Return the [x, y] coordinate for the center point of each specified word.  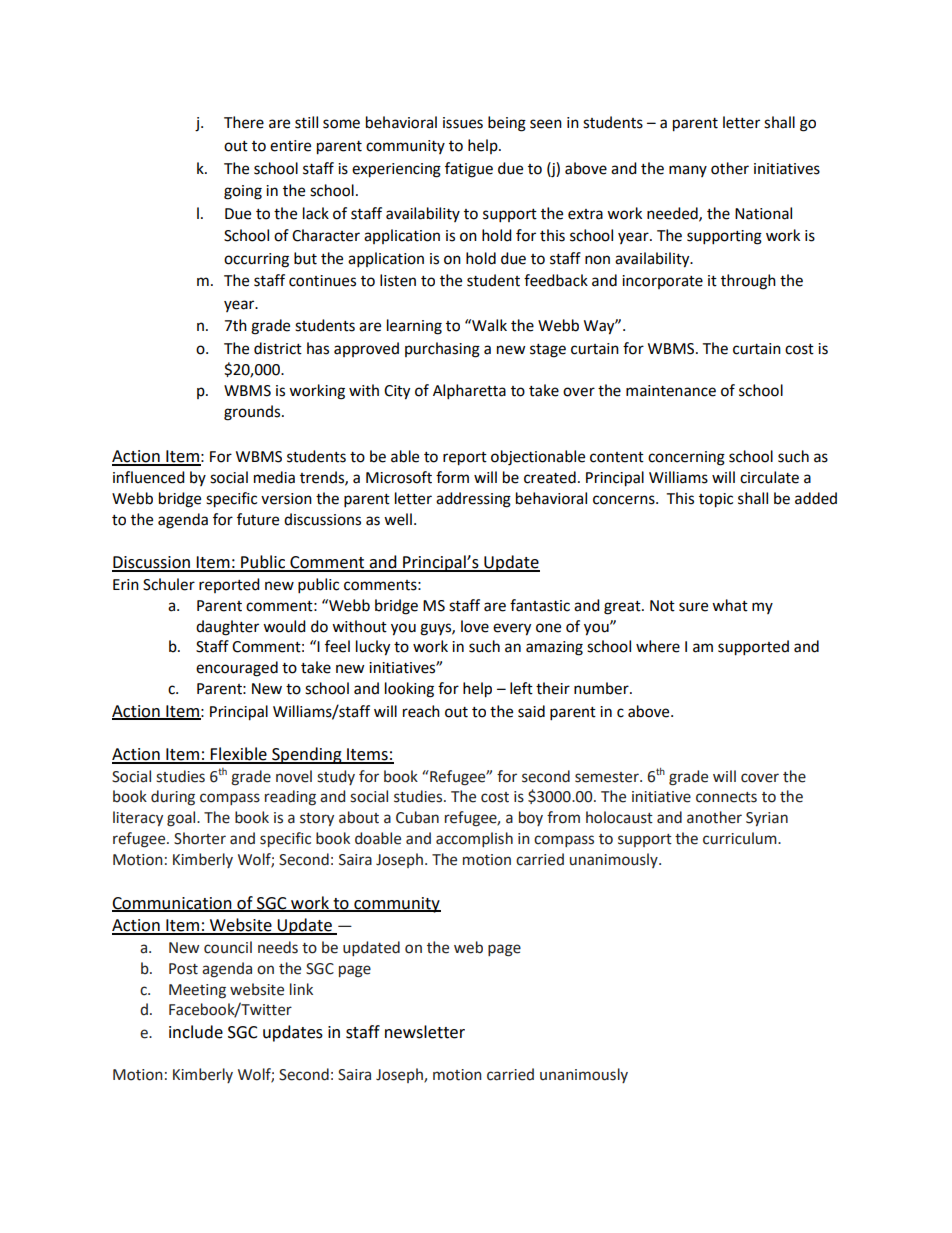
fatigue [469, 170]
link [301, 989]
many [688, 171]
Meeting [197, 991]
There [244, 122]
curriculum [741, 838]
